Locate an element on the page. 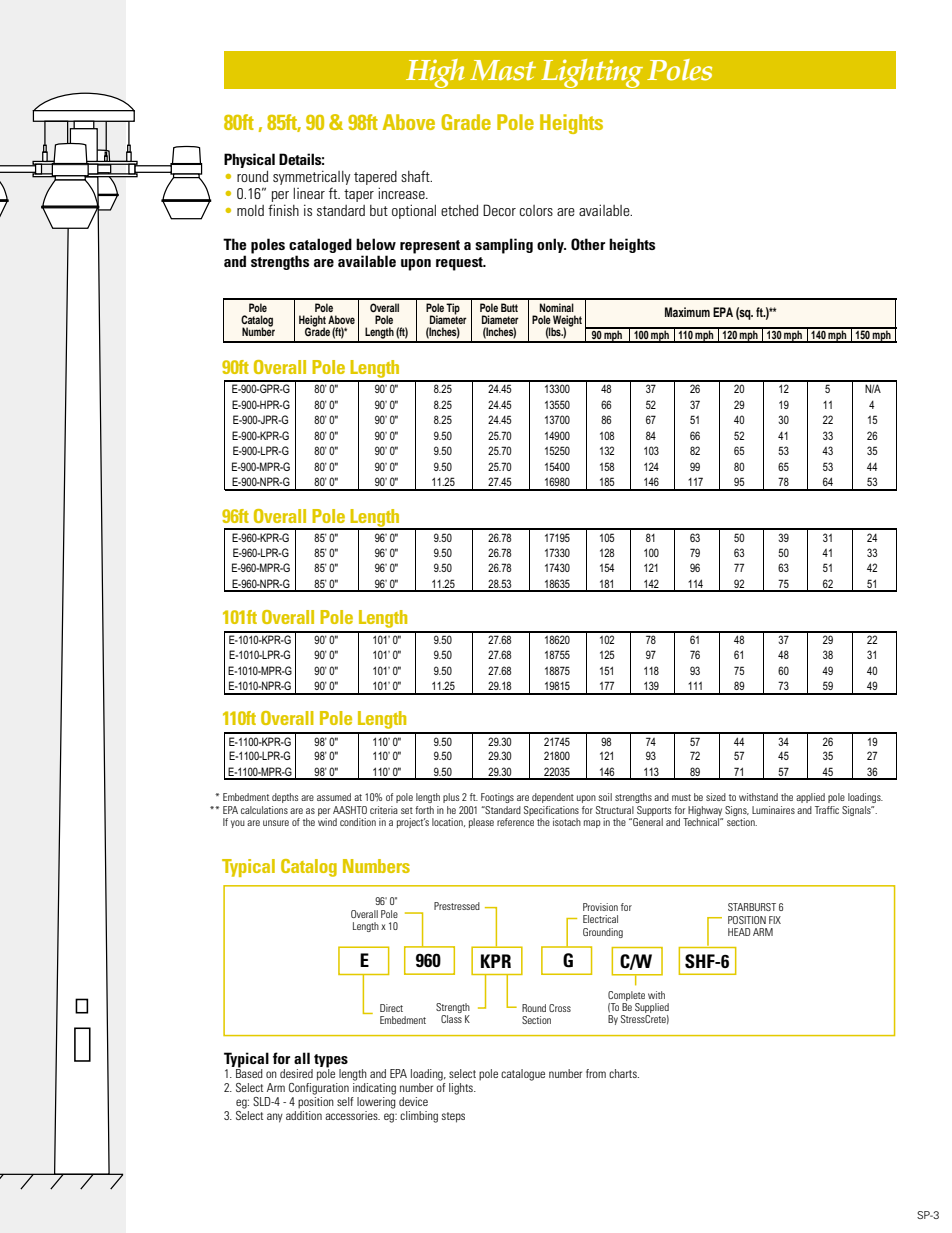  assumed is located at coordinates (334, 797).
